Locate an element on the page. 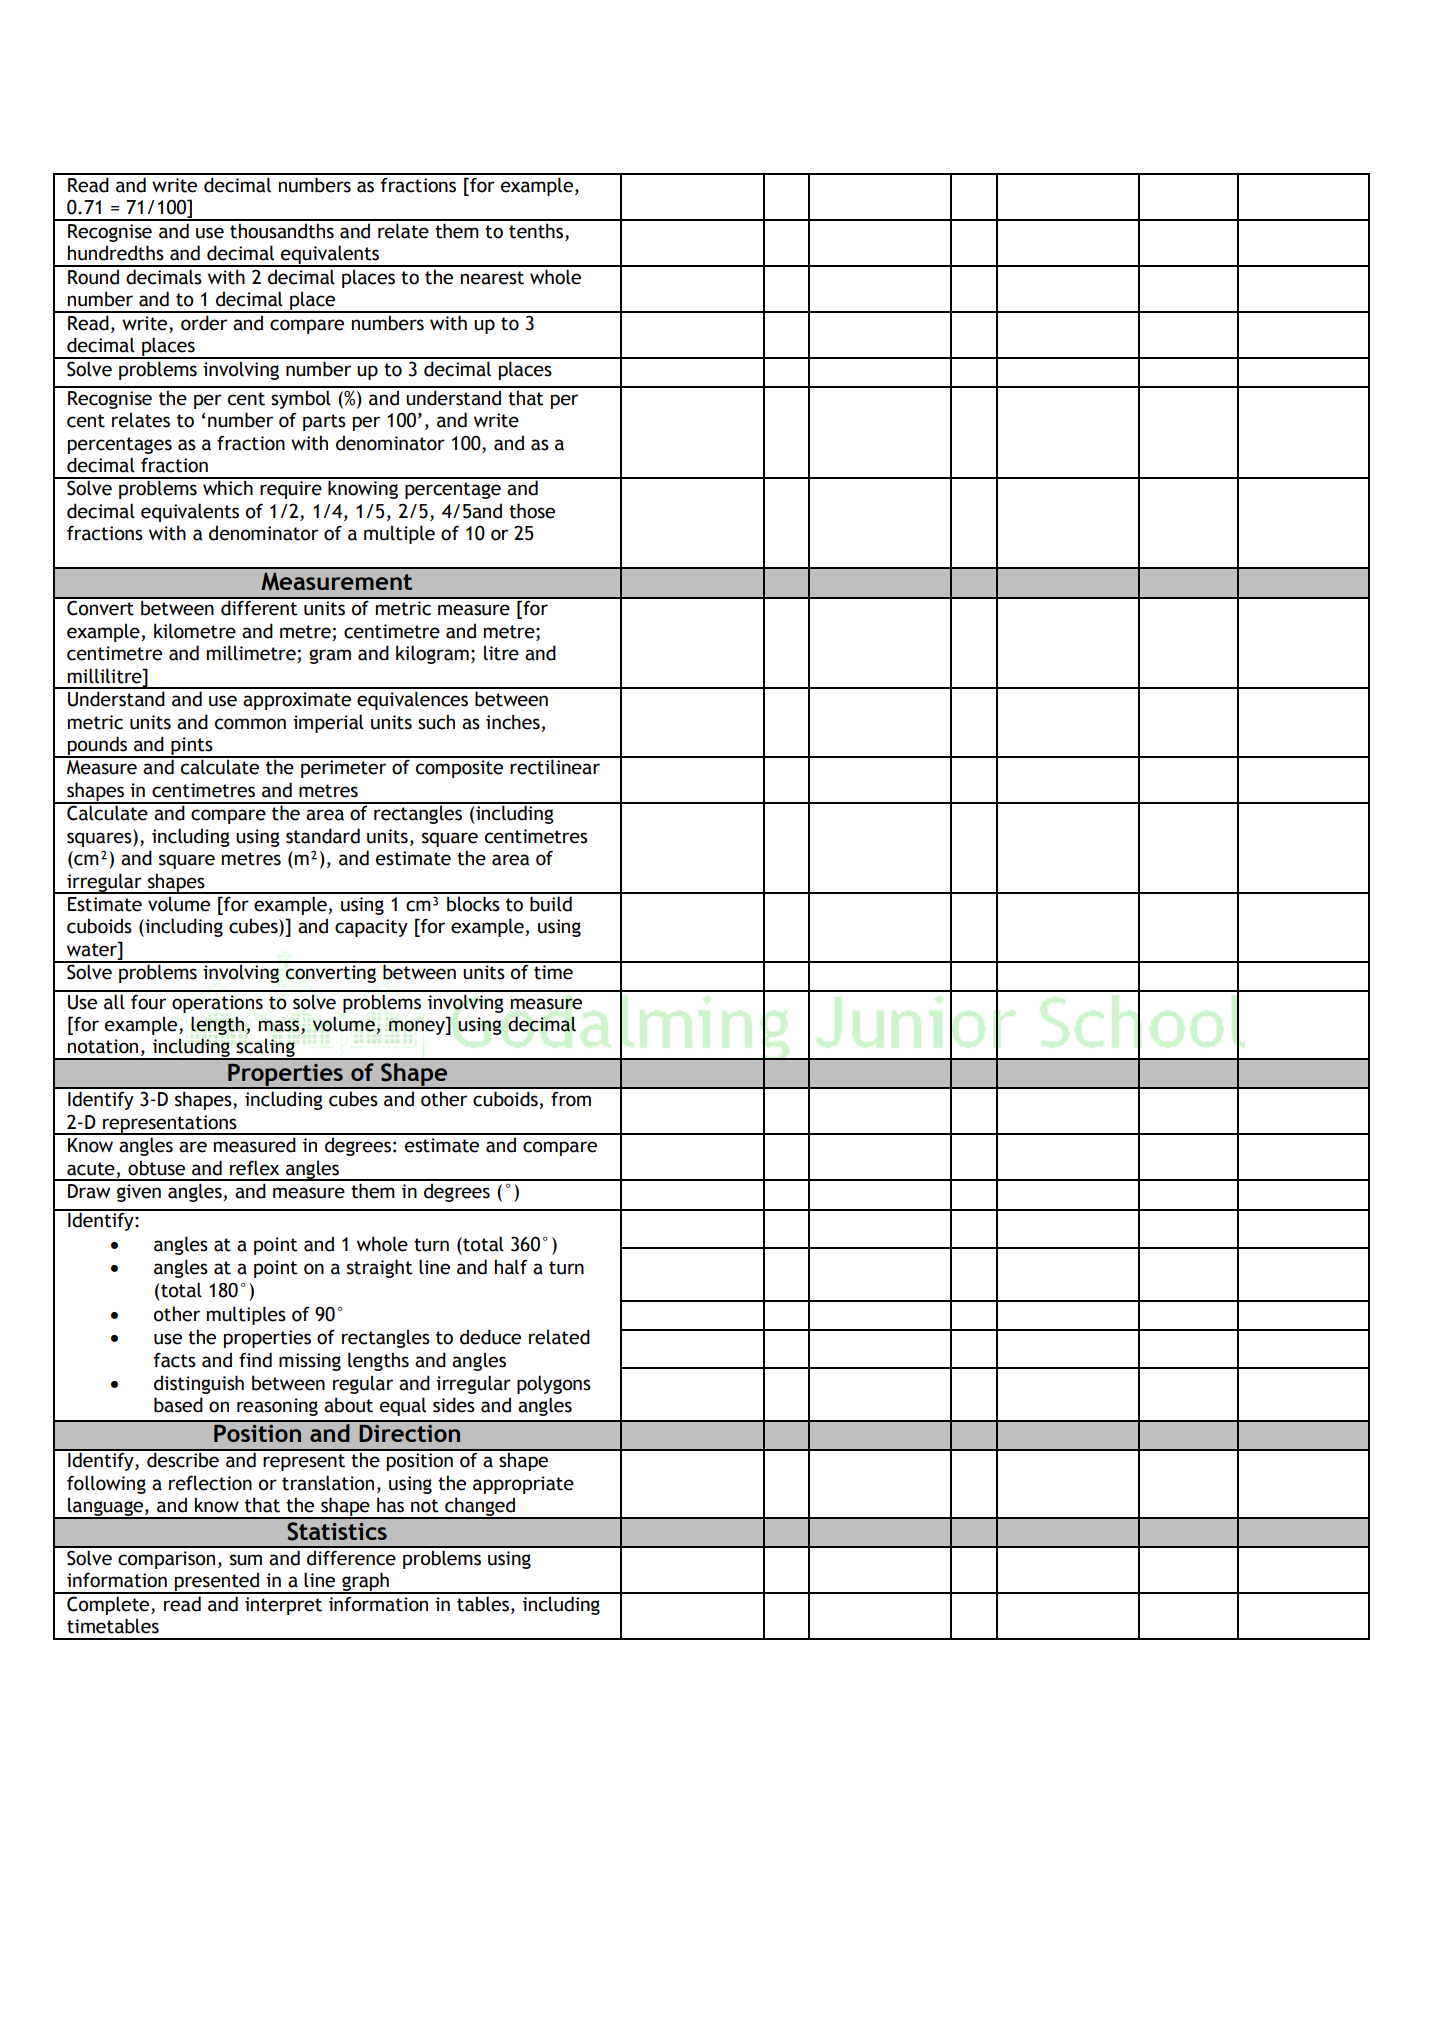  straight is located at coordinates (380, 1268).
